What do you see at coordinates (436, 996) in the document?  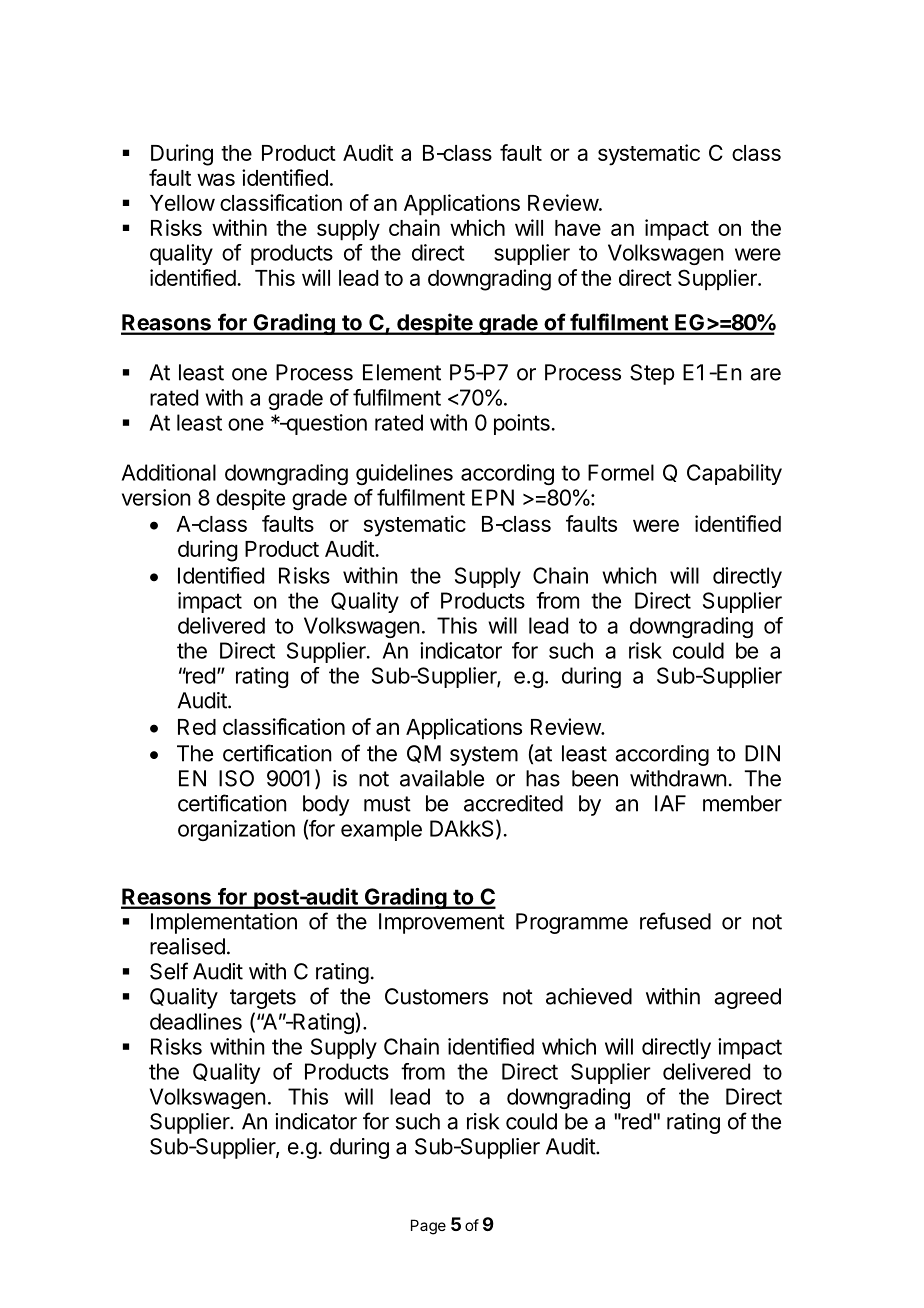 I see `Customers` at bounding box center [436, 996].
